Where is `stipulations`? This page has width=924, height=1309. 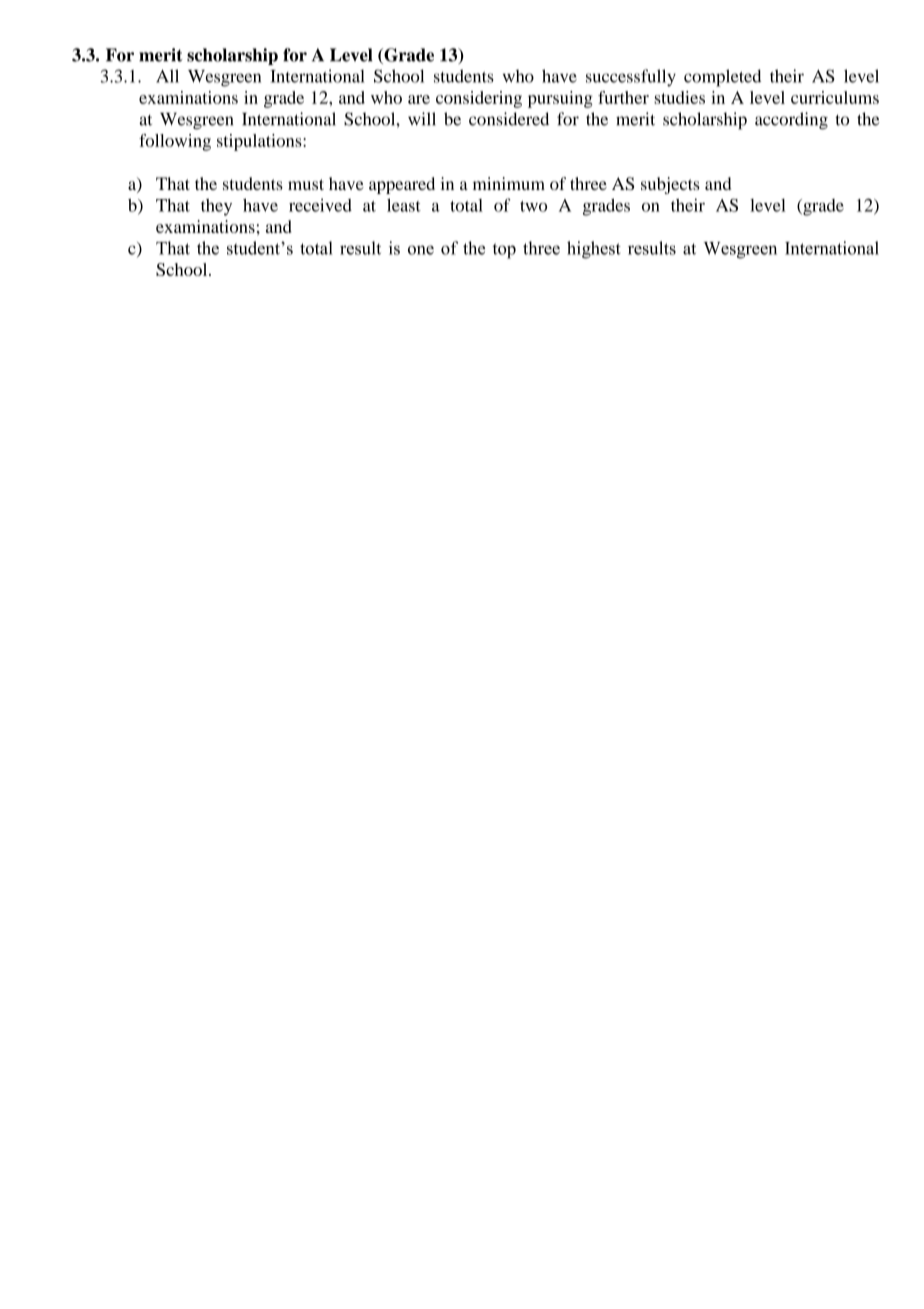
stipulations is located at coordinates (260, 142).
